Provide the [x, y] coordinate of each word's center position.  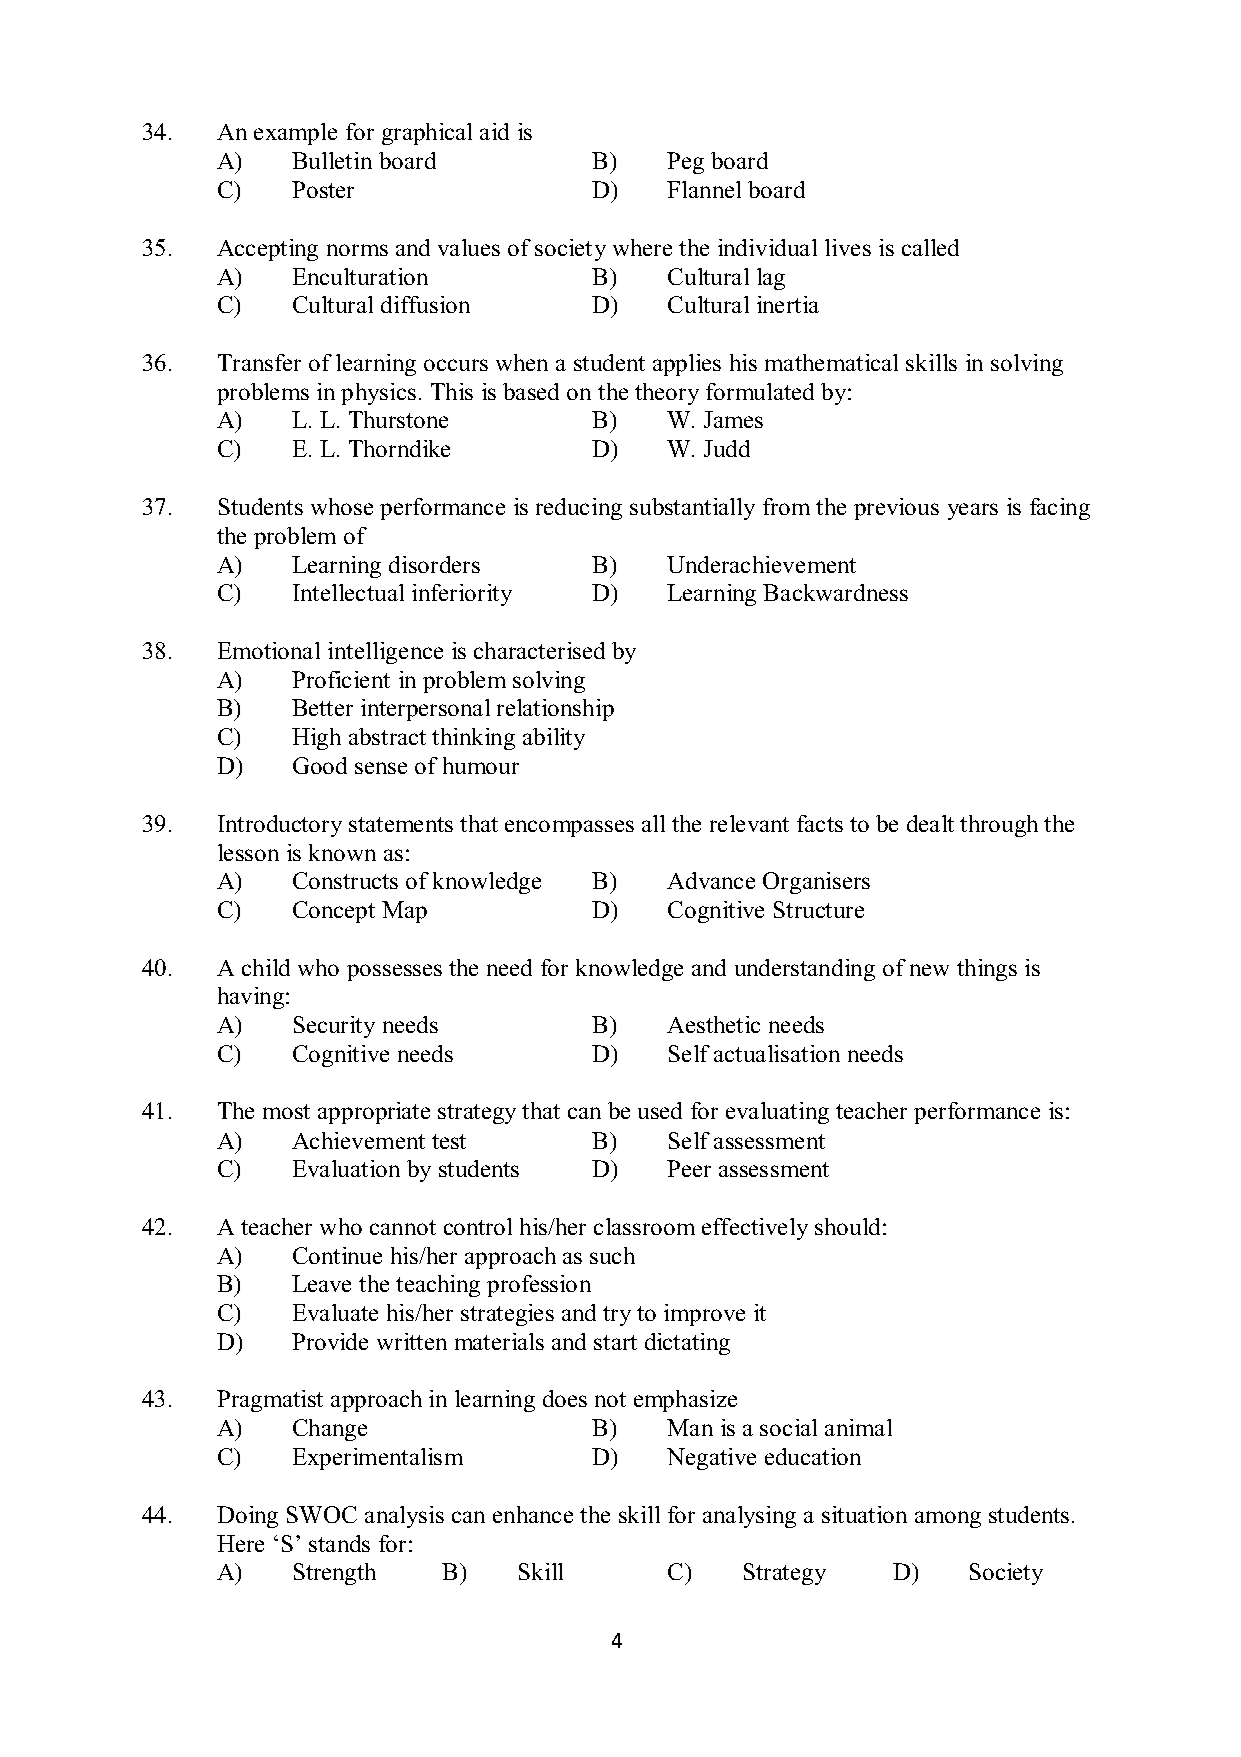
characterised [539, 650]
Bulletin [332, 160]
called [930, 247]
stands [339, 1543]
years [973, 511]
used [660, 1110]
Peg [685, 163]
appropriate [374, 1113]
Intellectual [348, 592]
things [987, 970]
